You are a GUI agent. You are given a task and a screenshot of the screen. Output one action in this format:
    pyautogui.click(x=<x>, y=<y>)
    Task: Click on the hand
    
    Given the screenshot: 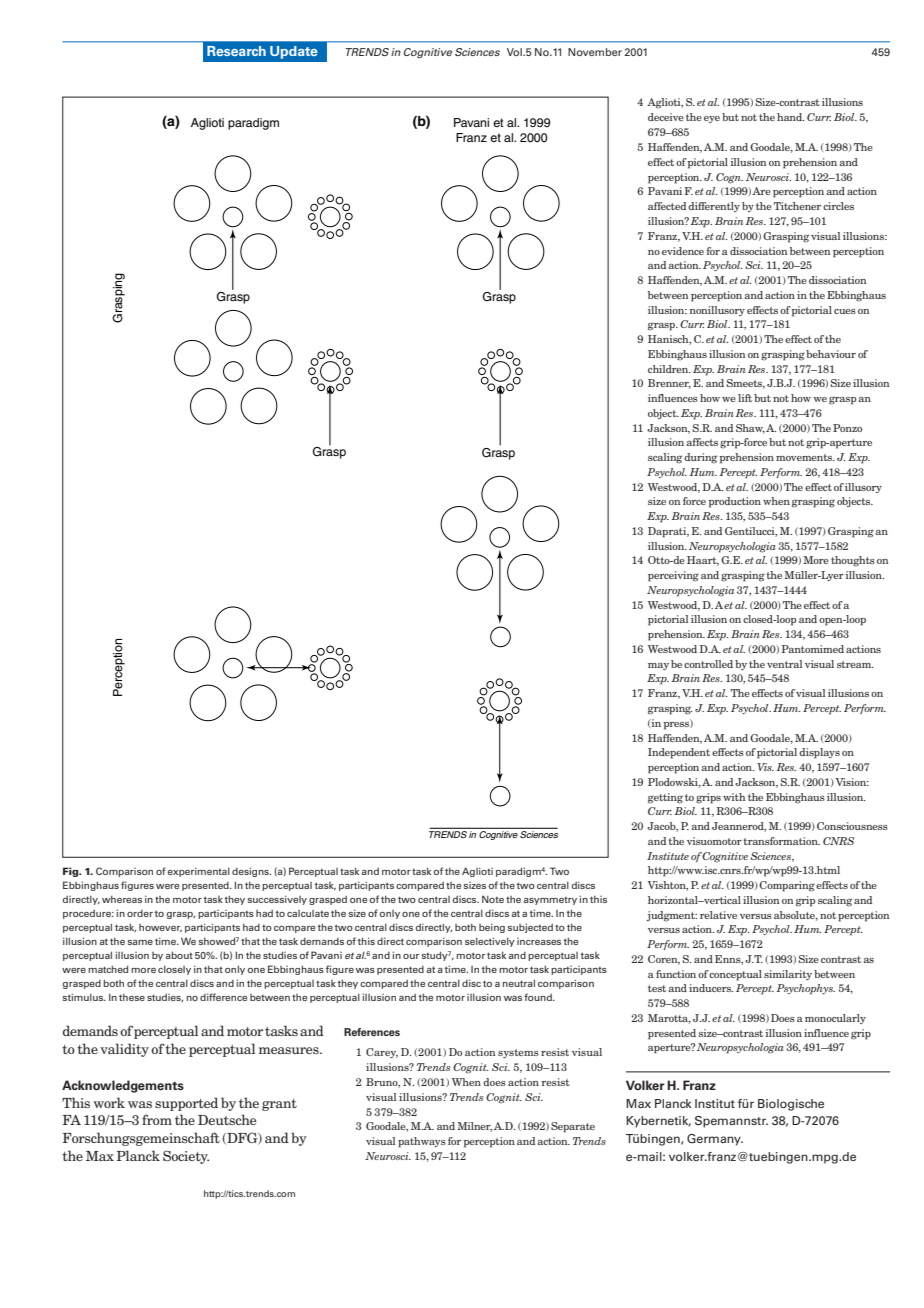 What is the action you would take?
    pyautogui.click(x=790, y=117)
